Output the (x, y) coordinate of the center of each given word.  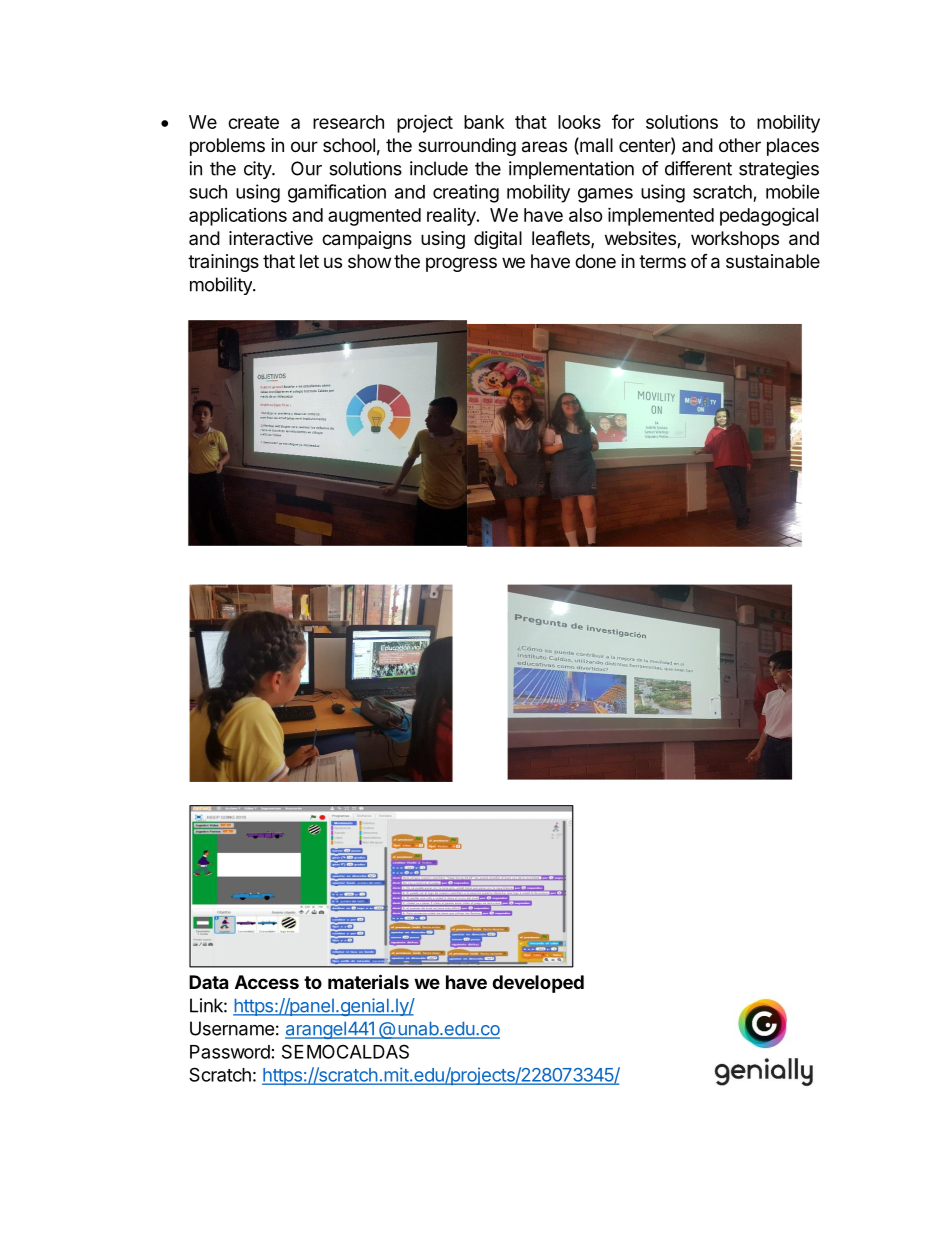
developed (538, 984)
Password (230, 1052)
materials (368, 981)
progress (461, 264)
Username (232, 1028)
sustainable (773, 261)
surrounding (467, 147)
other (740, 145)
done (595, 261)
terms (662, 261)
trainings (223, 263)
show (369, 261)
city (258, 170)
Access (267, 982)
